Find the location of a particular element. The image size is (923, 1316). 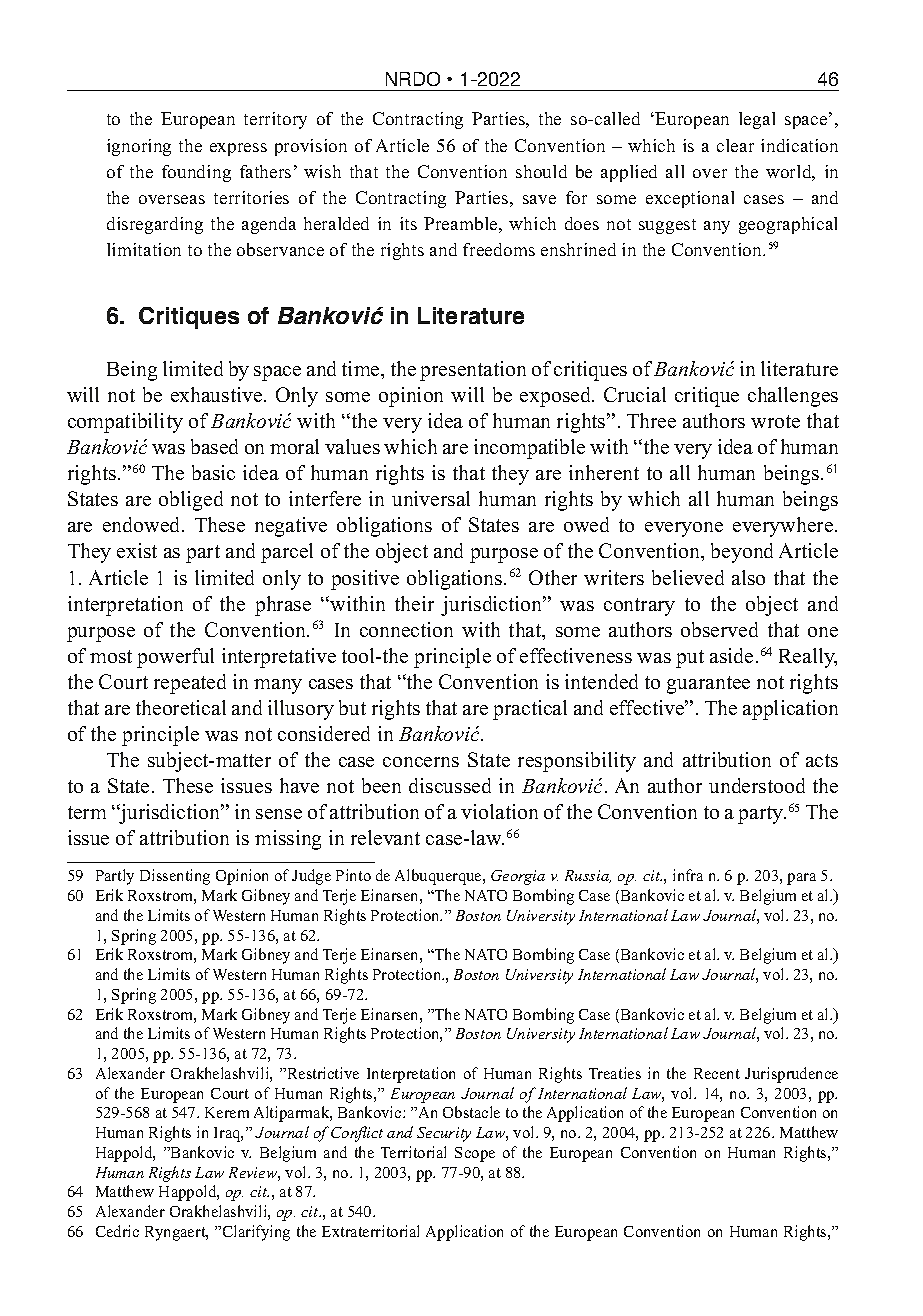

founding is located at coordinates (196, 173).
